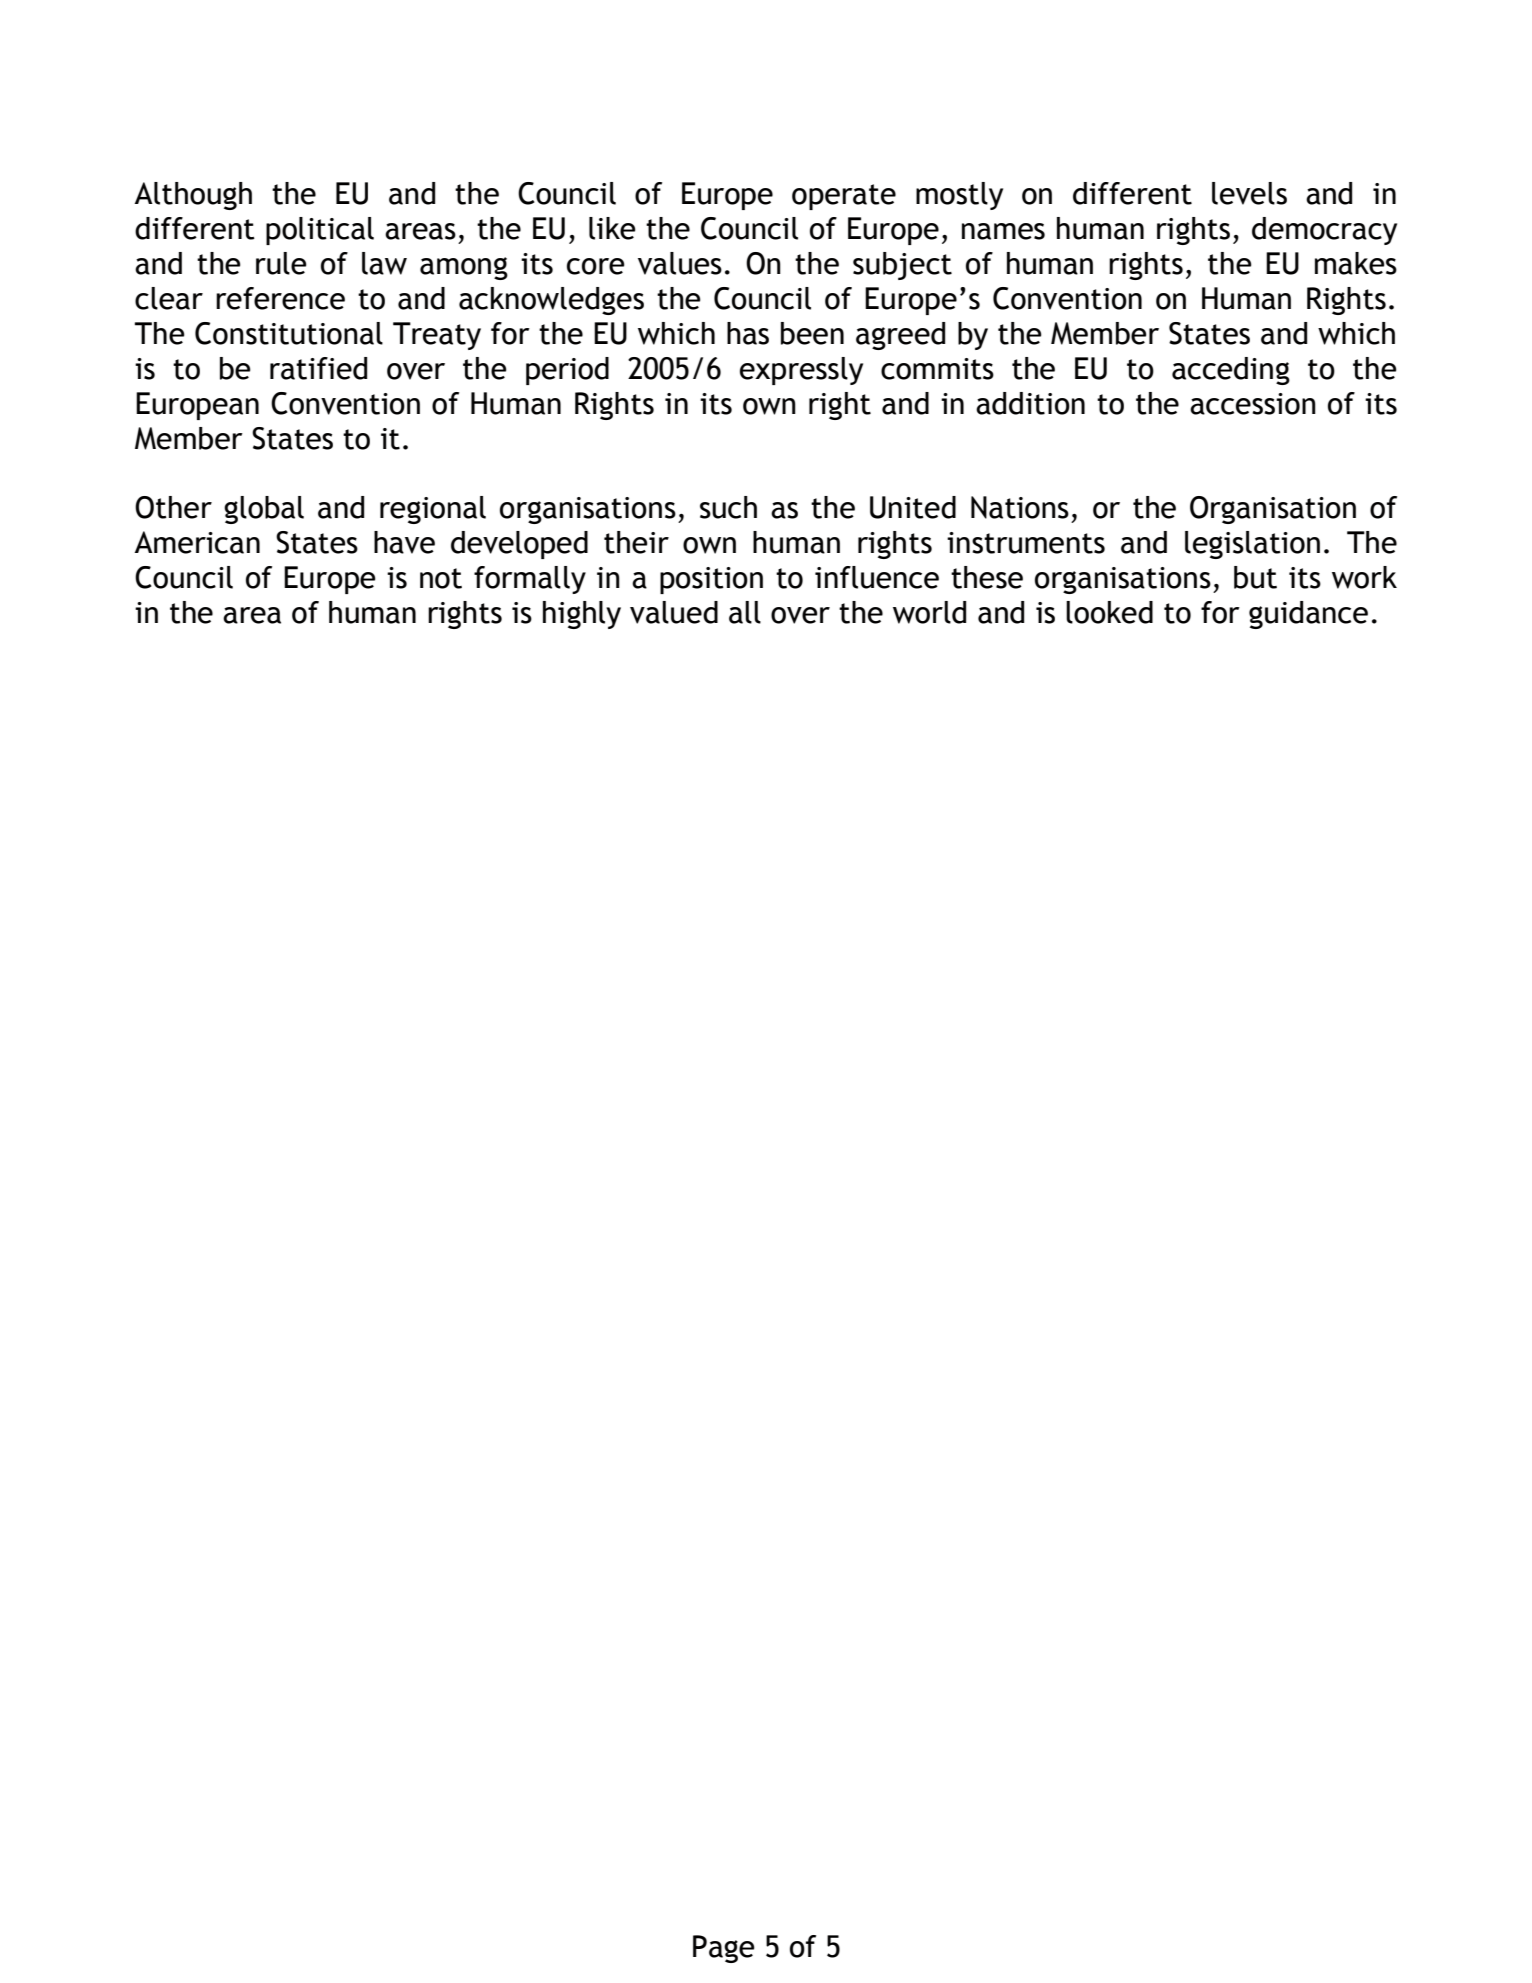 This screenshot has width=1532, height=1983. What do you see at coordinates (1249, 193) in the screenshot?
I see `levels` at bounding box center [1249, 193].
